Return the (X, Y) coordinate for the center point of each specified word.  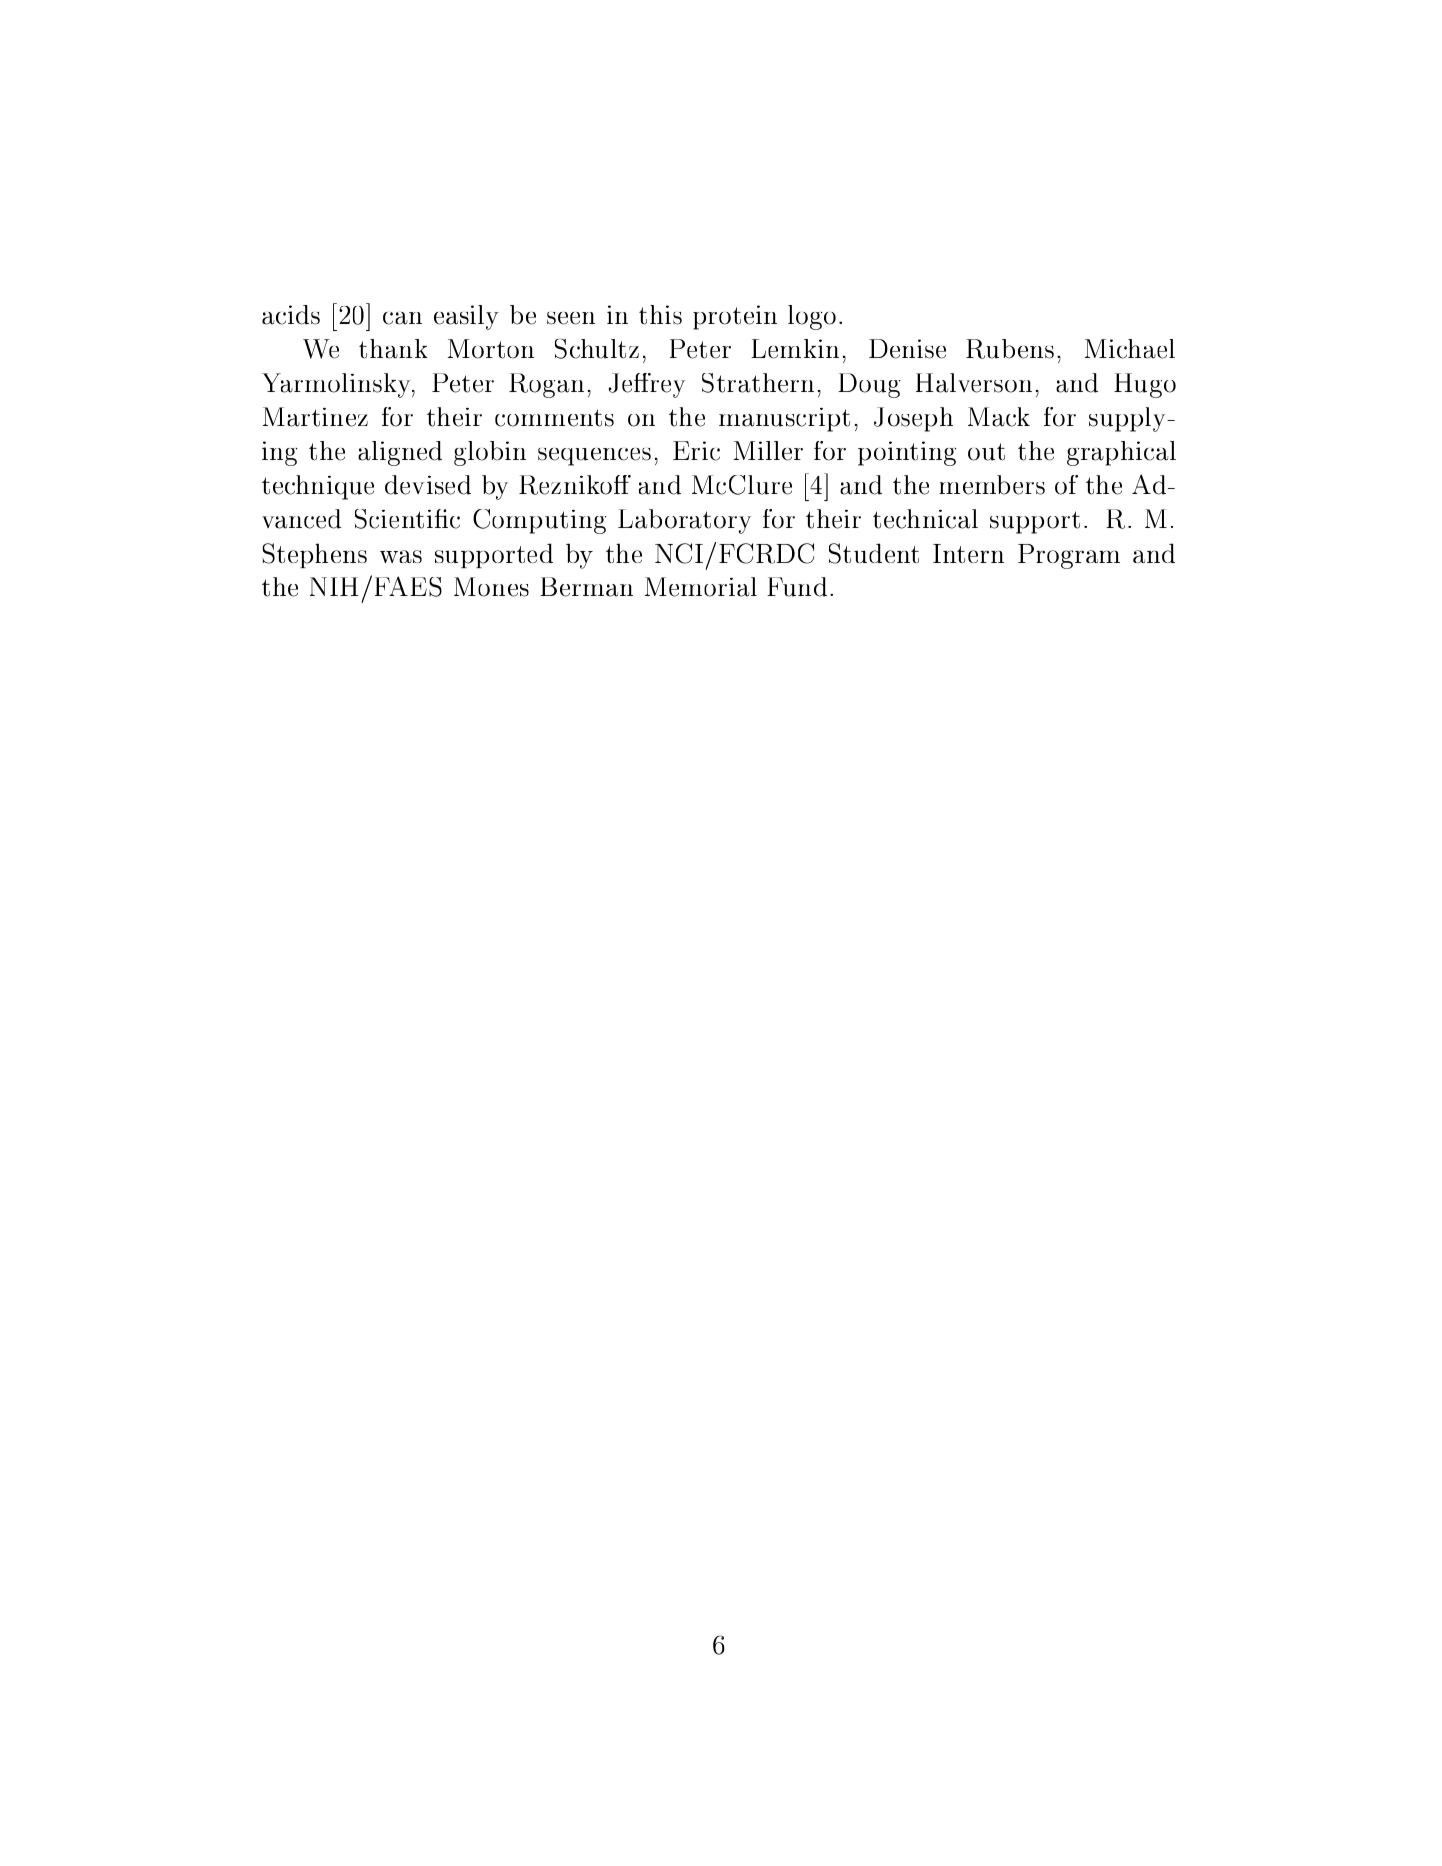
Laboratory (684, 521)
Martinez (315, 417)
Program (1069, 556)
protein (735, 317)
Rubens (1010, 349)
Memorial (701, 587)
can (402, 318)
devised (428, 485)
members (992, 485)
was (401, 556)
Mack (999, 417)
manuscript (784, 420)
